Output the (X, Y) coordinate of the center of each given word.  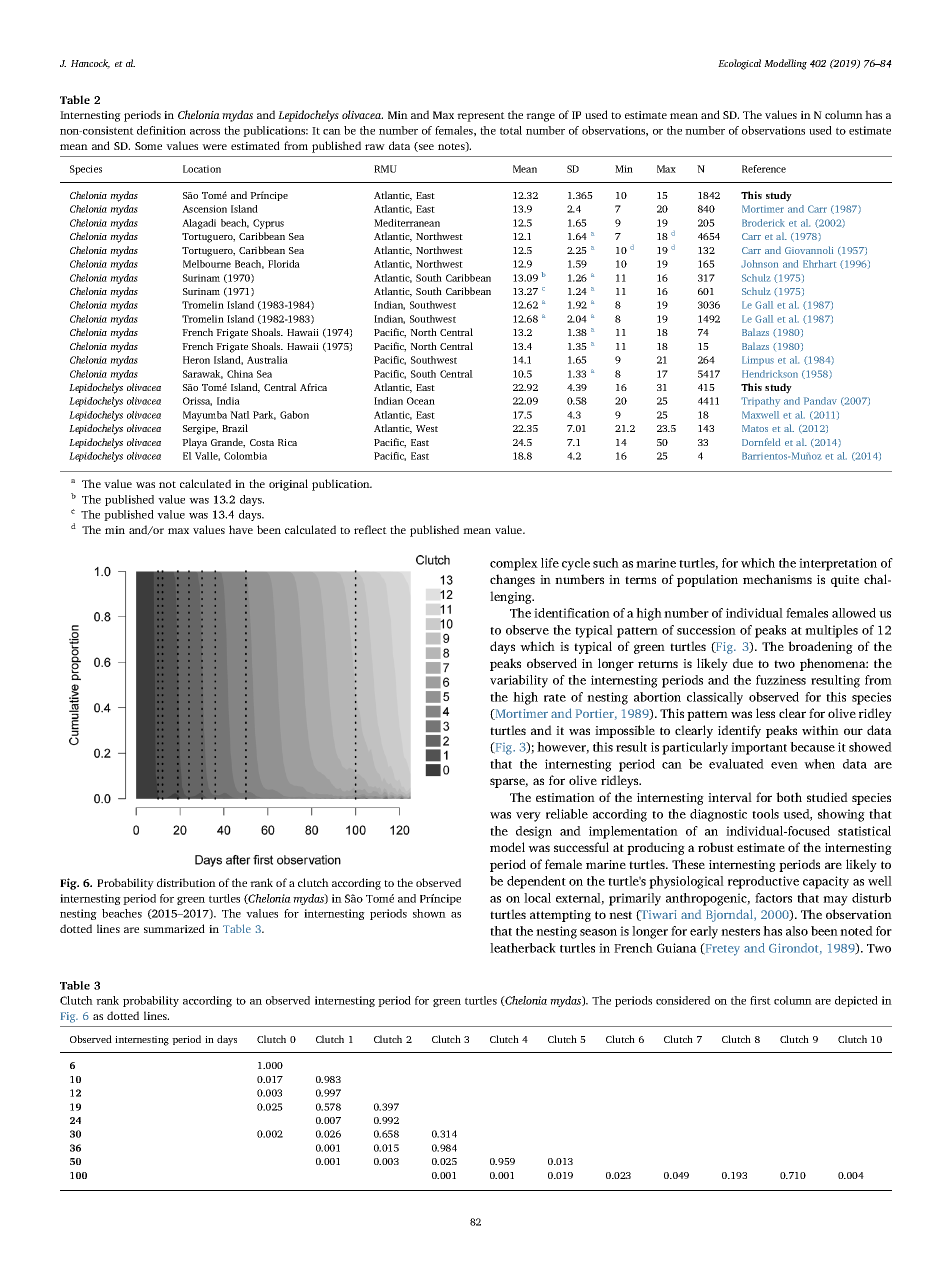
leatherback (523, 948)
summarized (174, 928)
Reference (764, 169)
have (241, 529)
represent (481, 117)
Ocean (421, 401)
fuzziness (781, 680)
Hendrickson (770, 374)
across (205, 132)
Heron (196, 360)
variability (519, 681)
